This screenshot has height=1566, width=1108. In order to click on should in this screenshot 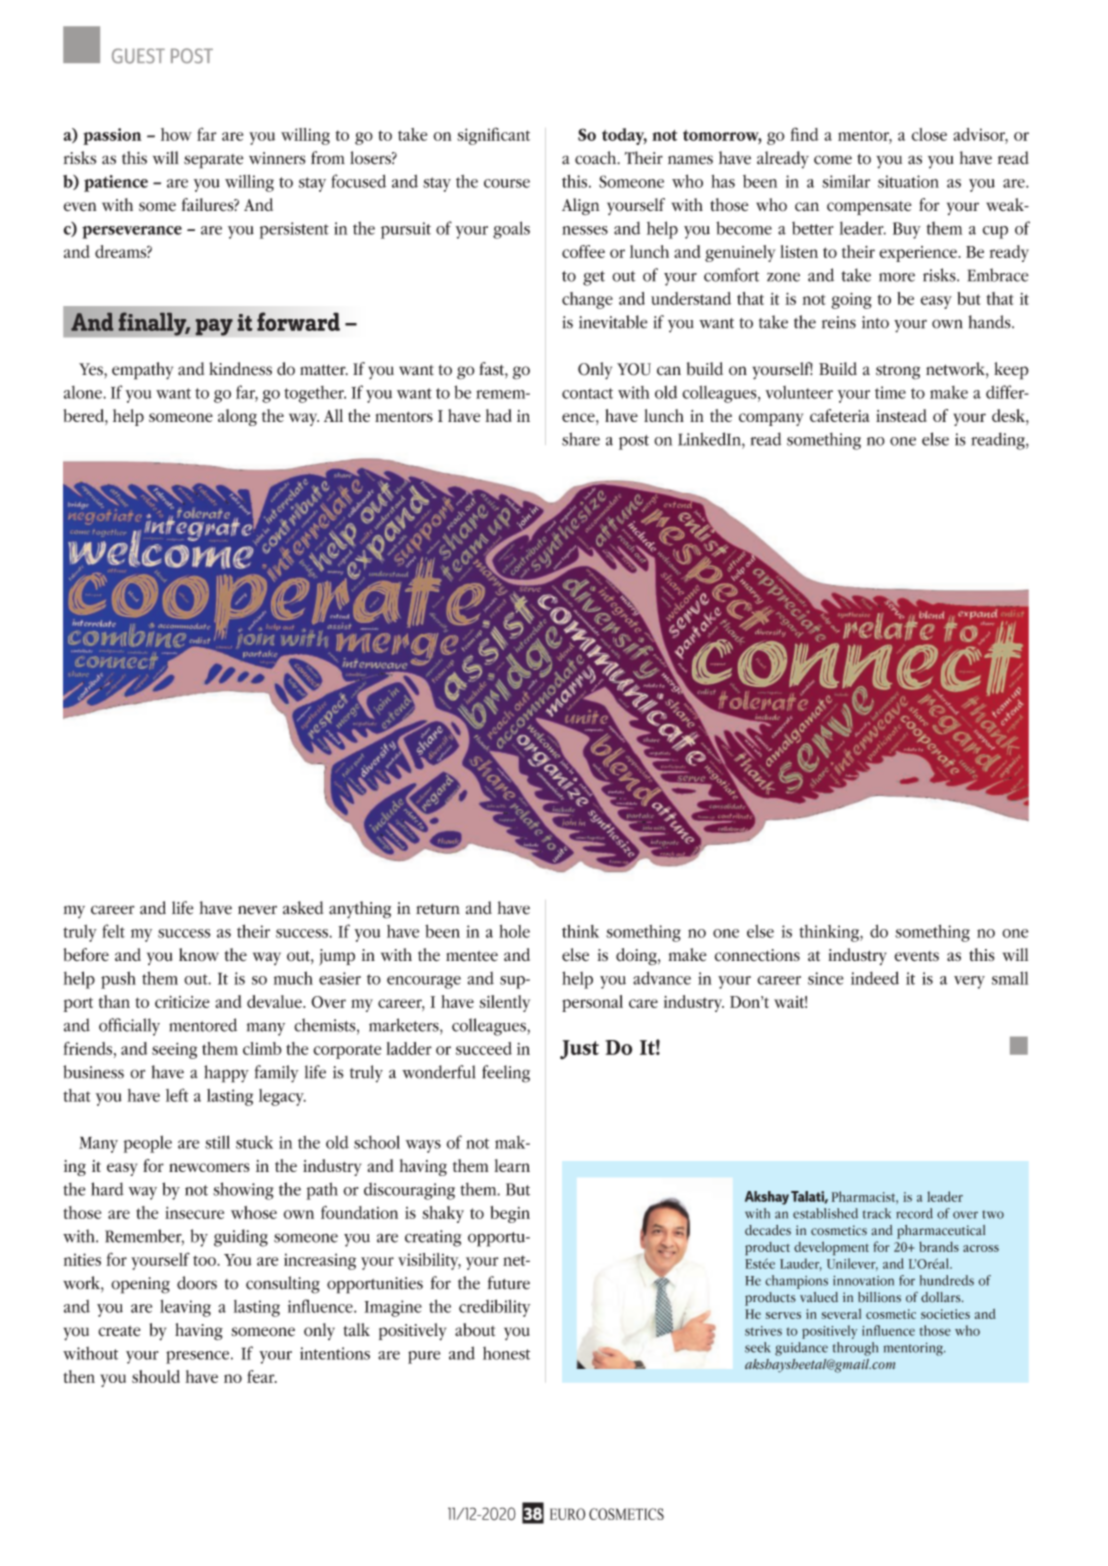, I will do `click(156, 1376)`.
